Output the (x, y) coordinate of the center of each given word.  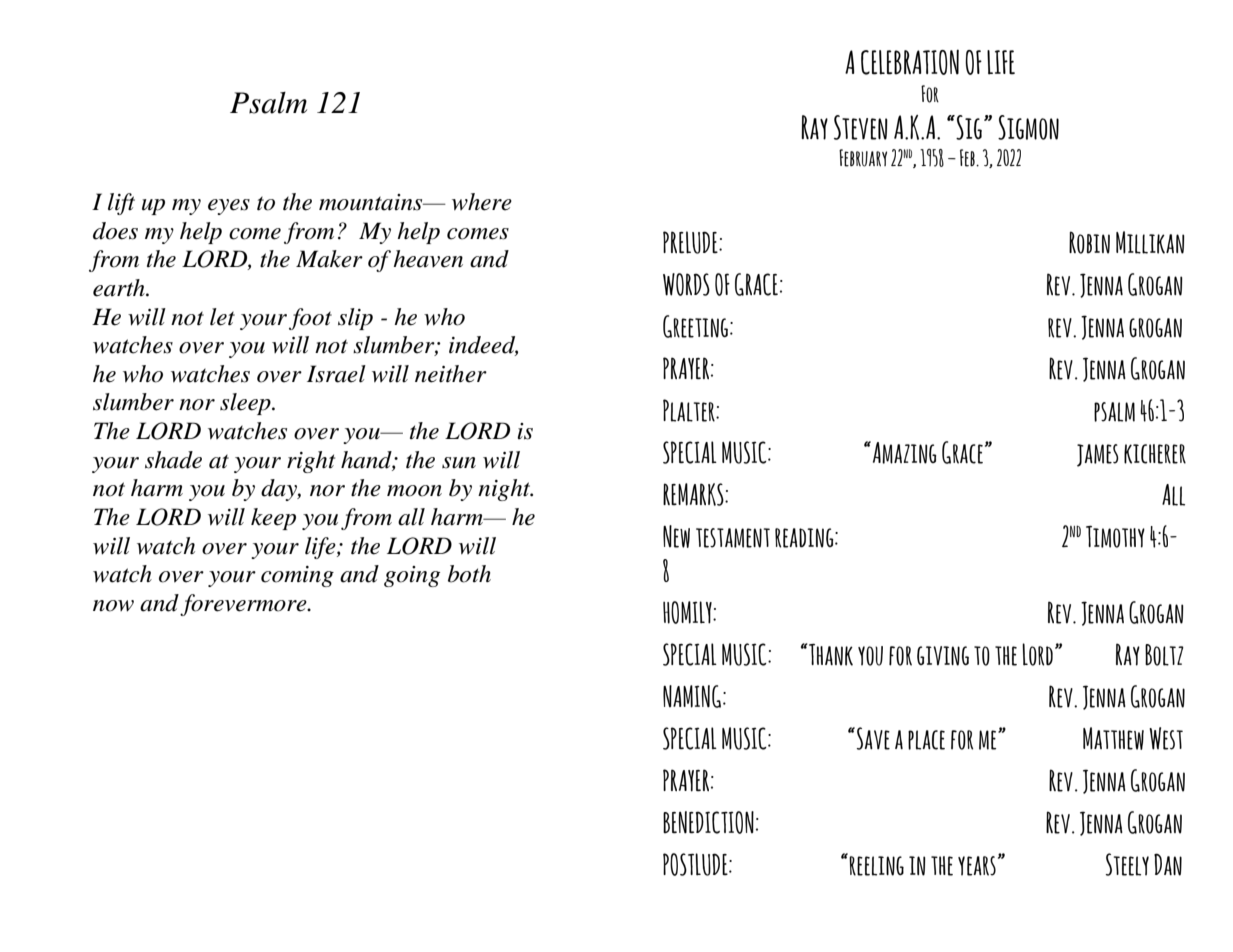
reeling (876, 866)
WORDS (686, 284)
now (113, 606)
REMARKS (694, 494)
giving (943, 656)
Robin (1089, 242)
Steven (861, 127)
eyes (229, 207)
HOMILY (688, 612)
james (1098, 455)
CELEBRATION (910, 62)
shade (173, 460)
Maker (329, 259)
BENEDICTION (708, 822)
